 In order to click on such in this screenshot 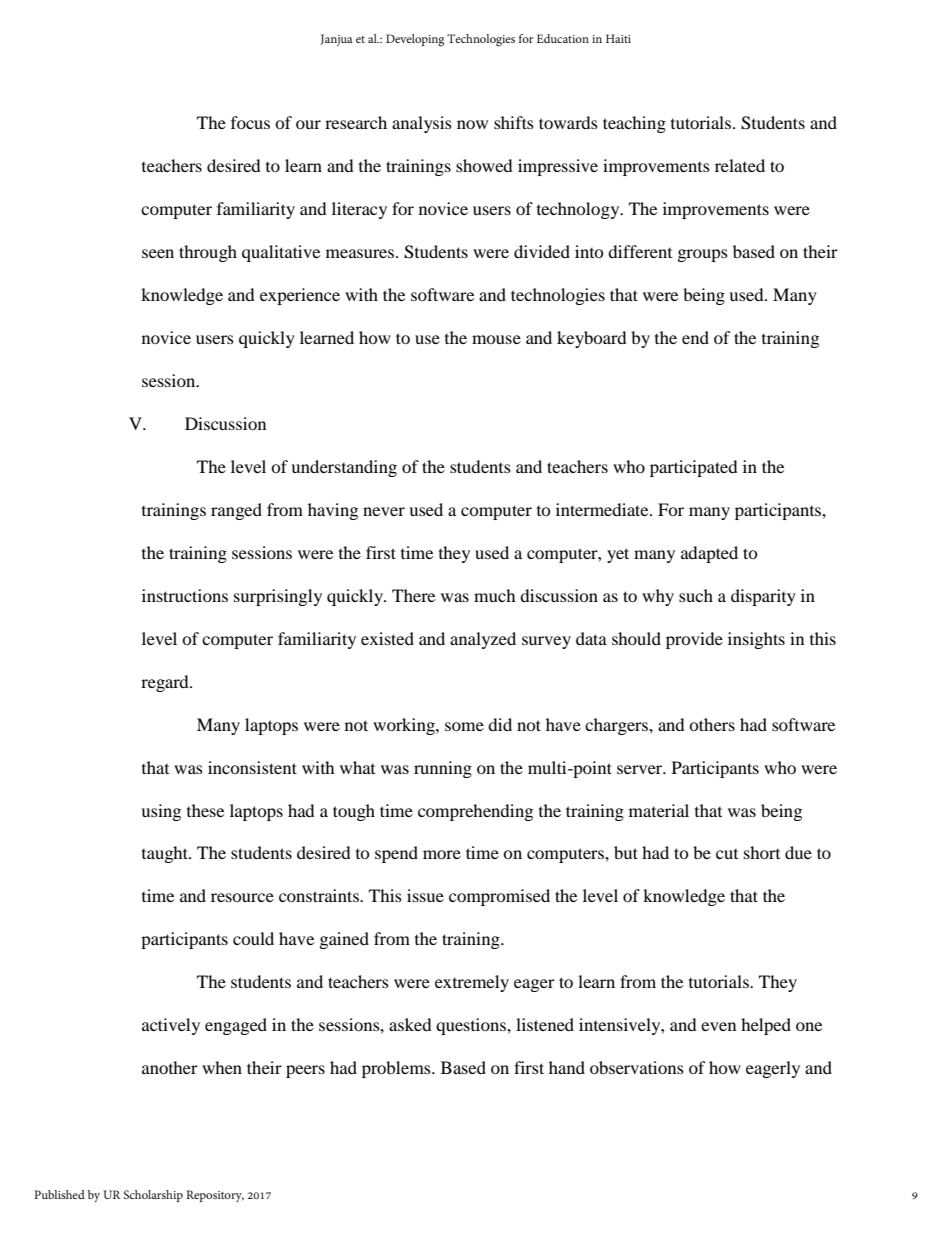, I will do `click(696, 595)`.
